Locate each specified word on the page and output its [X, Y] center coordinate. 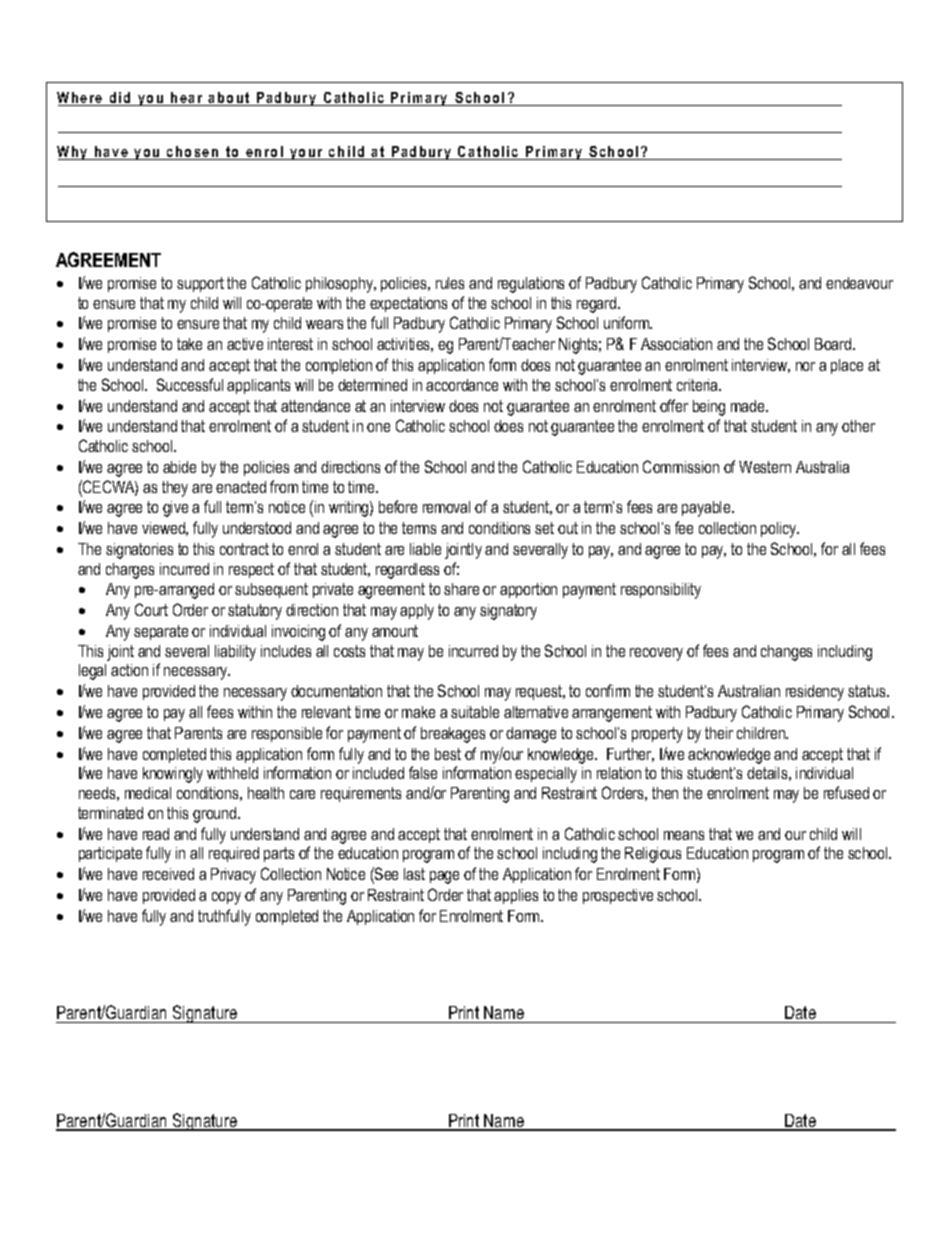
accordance [462, 385]
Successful [190, 384]
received [168, 874]
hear [187, 99]
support [200, 284]
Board [834, 344]
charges [130, 571]
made [749, 406]
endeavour [859, 283]
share [461, 589]
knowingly [173, 775]
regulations [531, 285]
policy [780, 530]
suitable [475, 712]
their [719, 733]
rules [450, 283]
